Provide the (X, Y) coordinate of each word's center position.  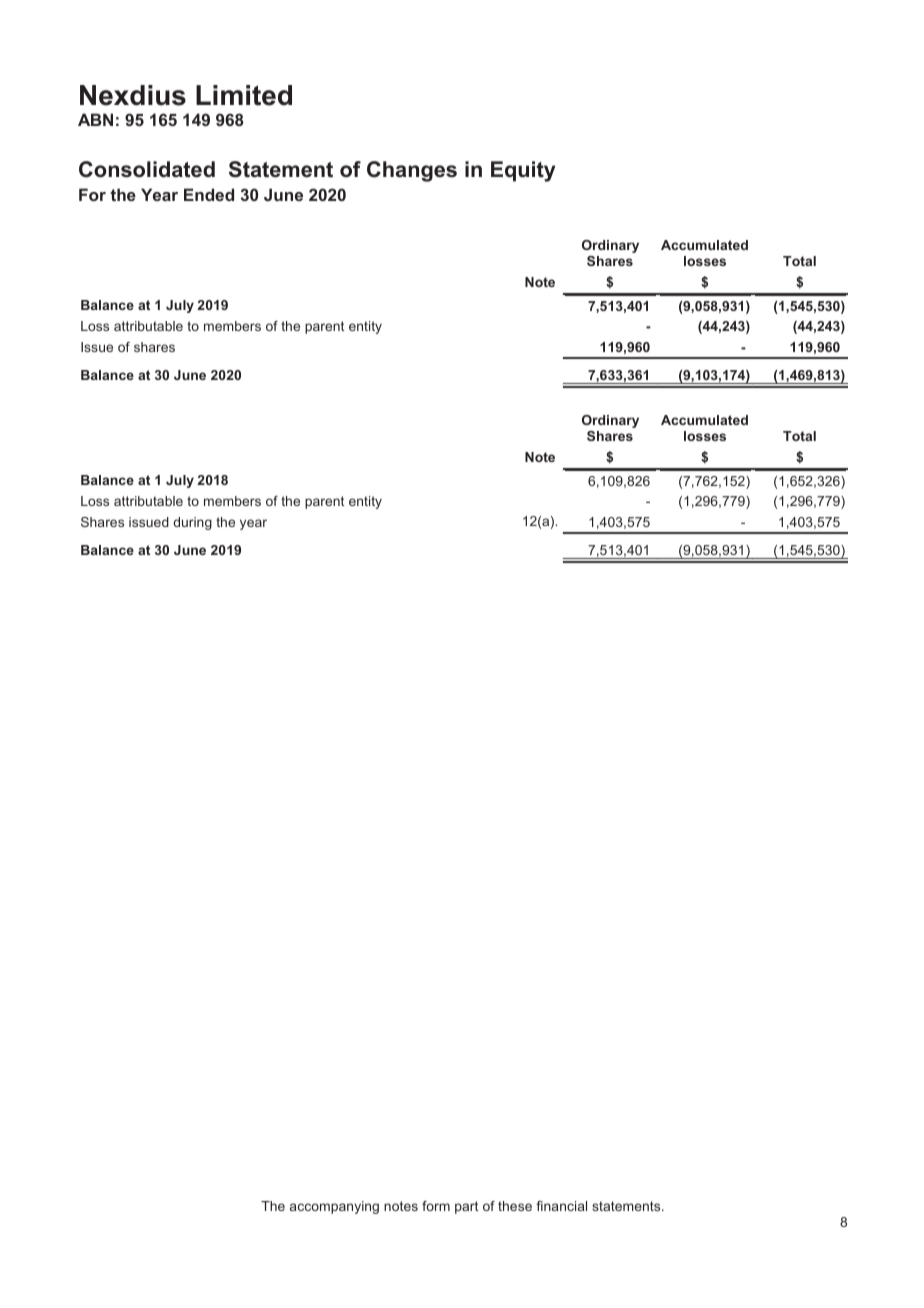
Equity (523, 171)
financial (561, 1206)
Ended (209, 194)
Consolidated (147, 169)
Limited (244, 95)
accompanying (334, 1207)
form (436, 1206)
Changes (412, 171)
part (466, 1207)
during (192, 523)
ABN (95, 119)
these (515, 1206)
